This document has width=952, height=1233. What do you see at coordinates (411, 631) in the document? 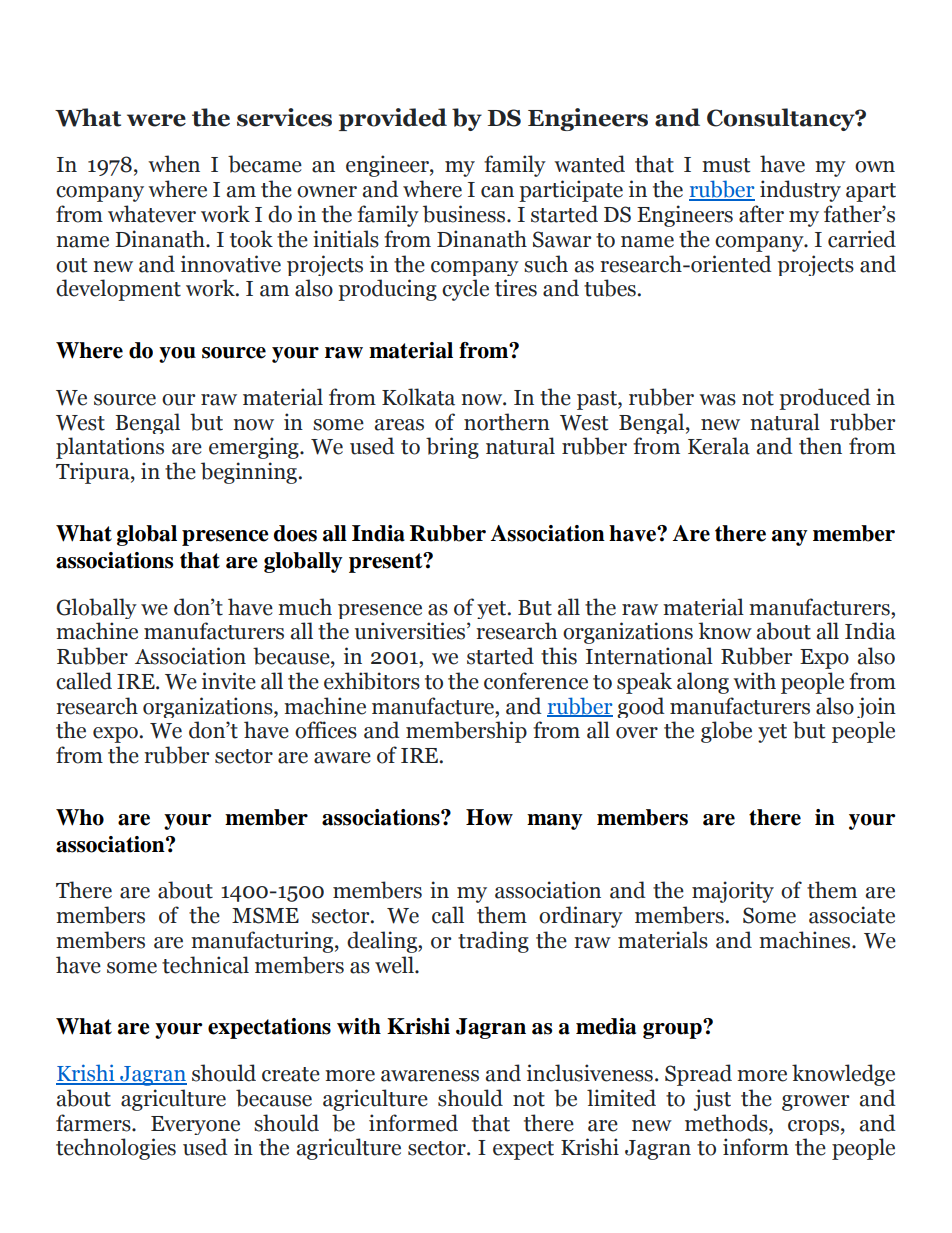
I see `universities` at bounding box center [411, 631].
